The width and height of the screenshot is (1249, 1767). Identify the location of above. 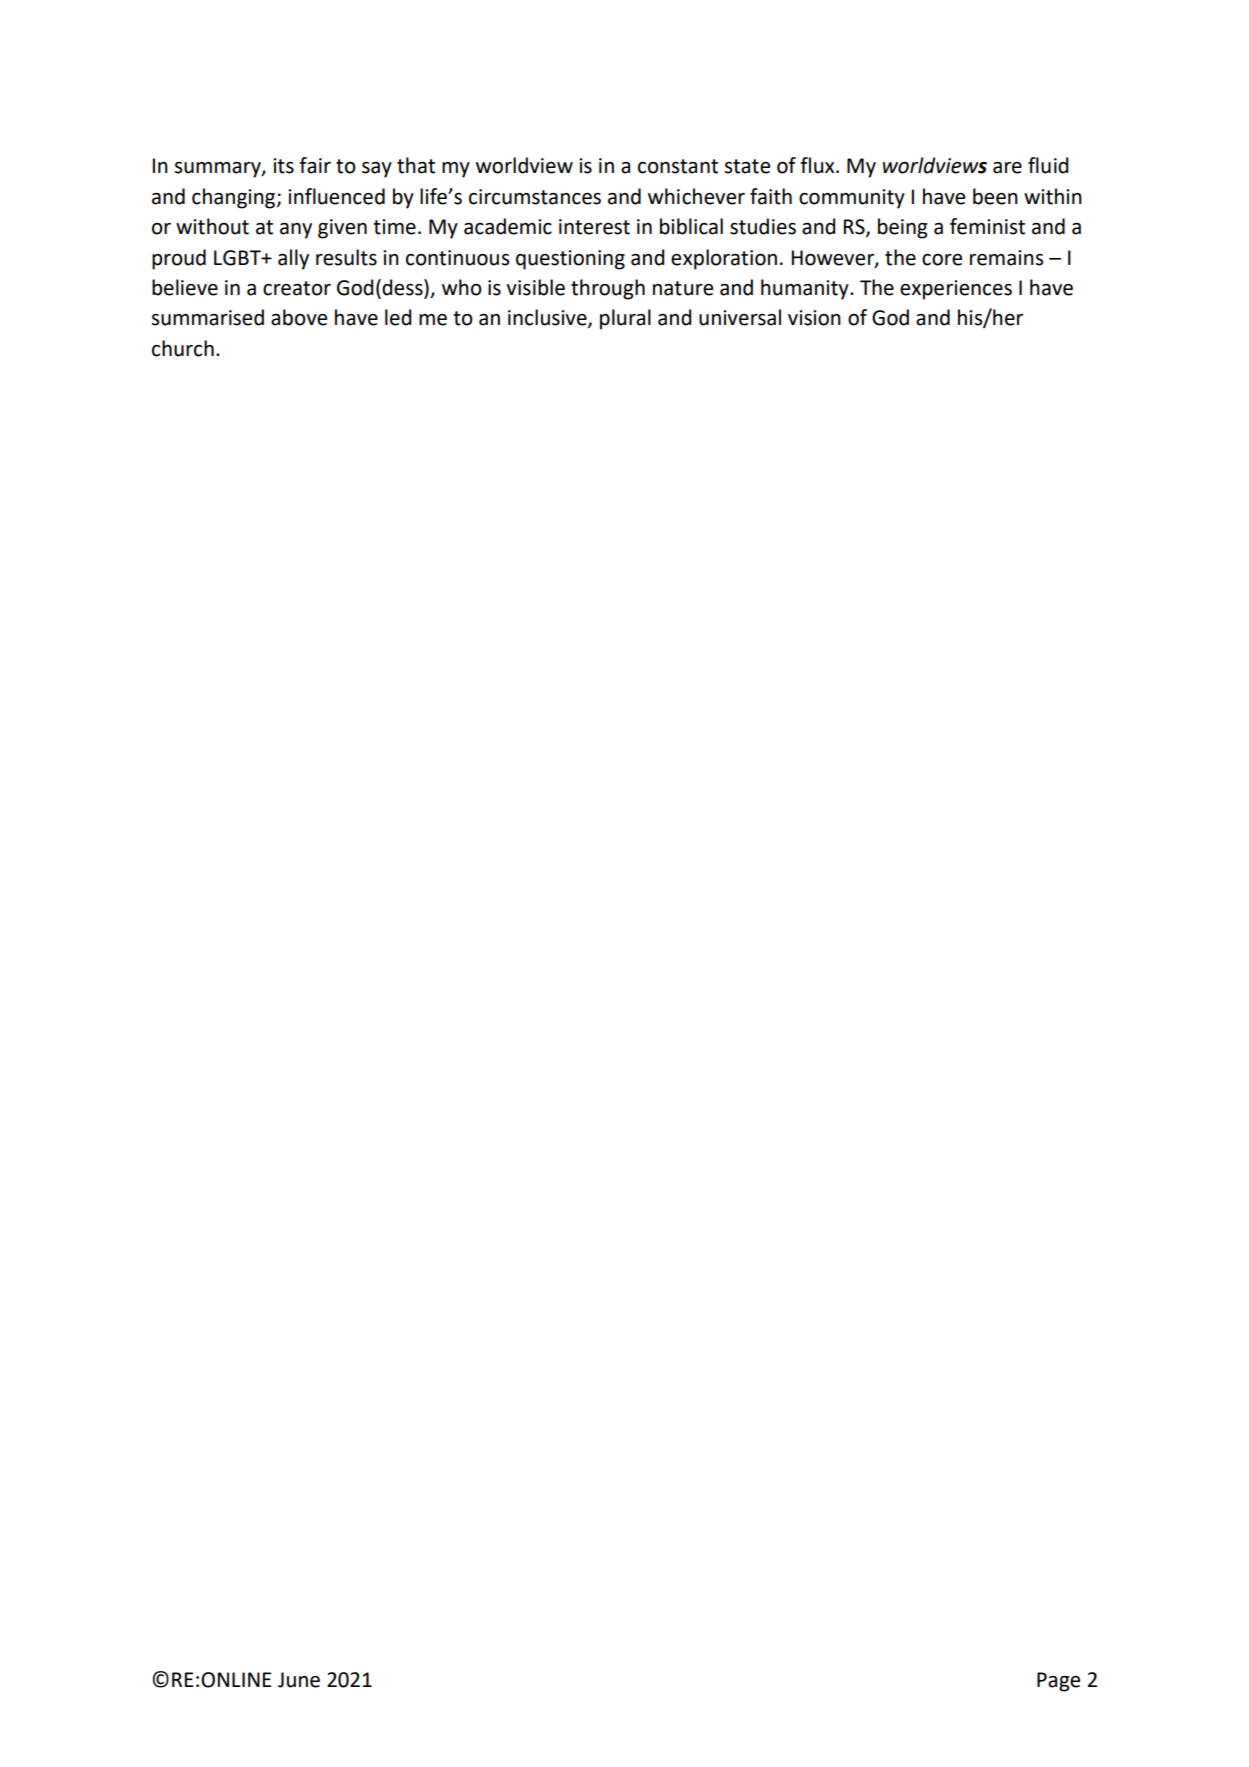
(299, 317).
